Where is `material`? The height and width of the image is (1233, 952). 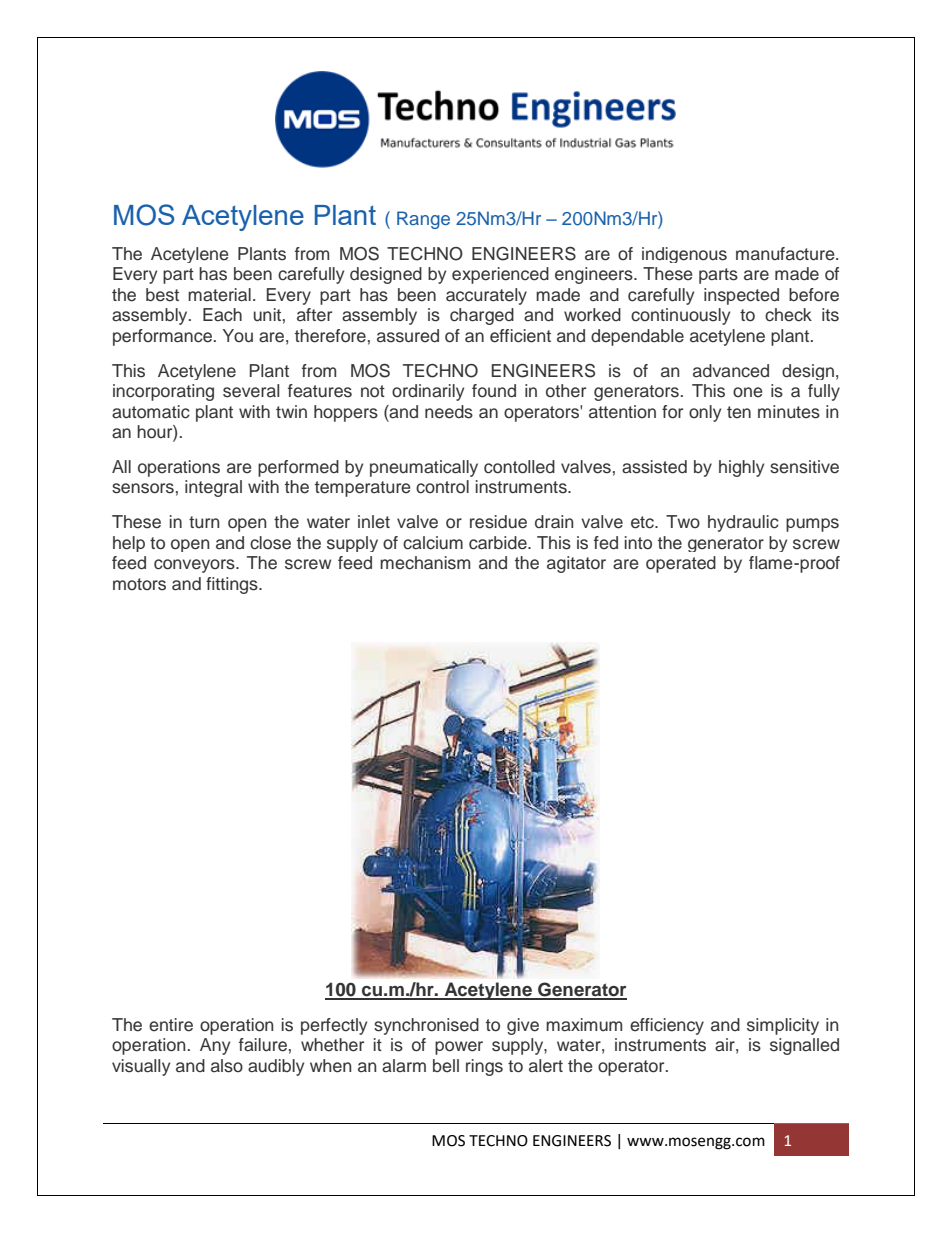 material is located at coordinates (219, 295).
